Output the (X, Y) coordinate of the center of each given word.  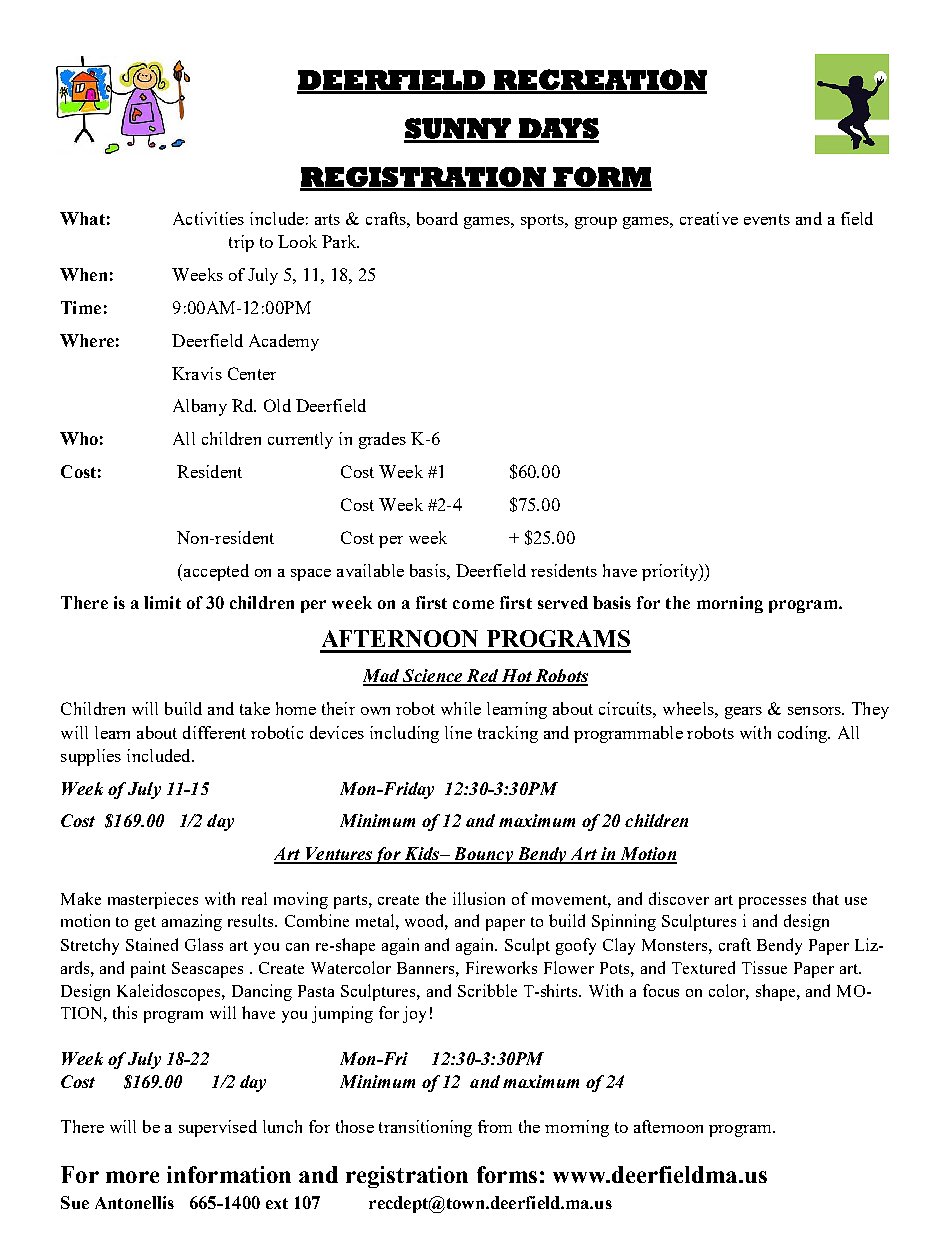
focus (661, 990)
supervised (218, 1128)
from (495, 1126)
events (767, 219)
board (437, 218)
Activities (208, 218)
